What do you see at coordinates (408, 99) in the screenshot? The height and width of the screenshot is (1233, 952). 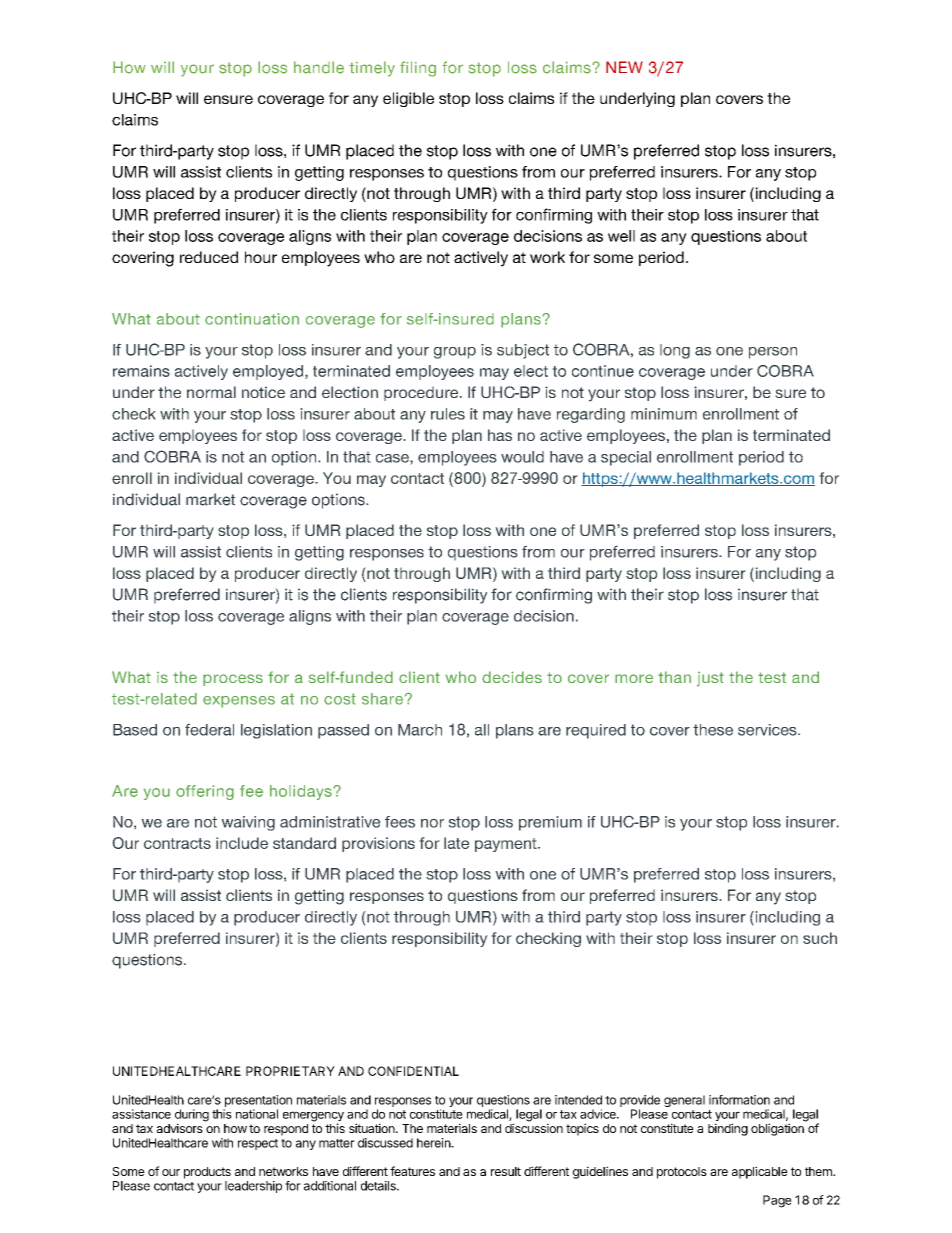 I see `eligible` at bounding box center [408, 99].
